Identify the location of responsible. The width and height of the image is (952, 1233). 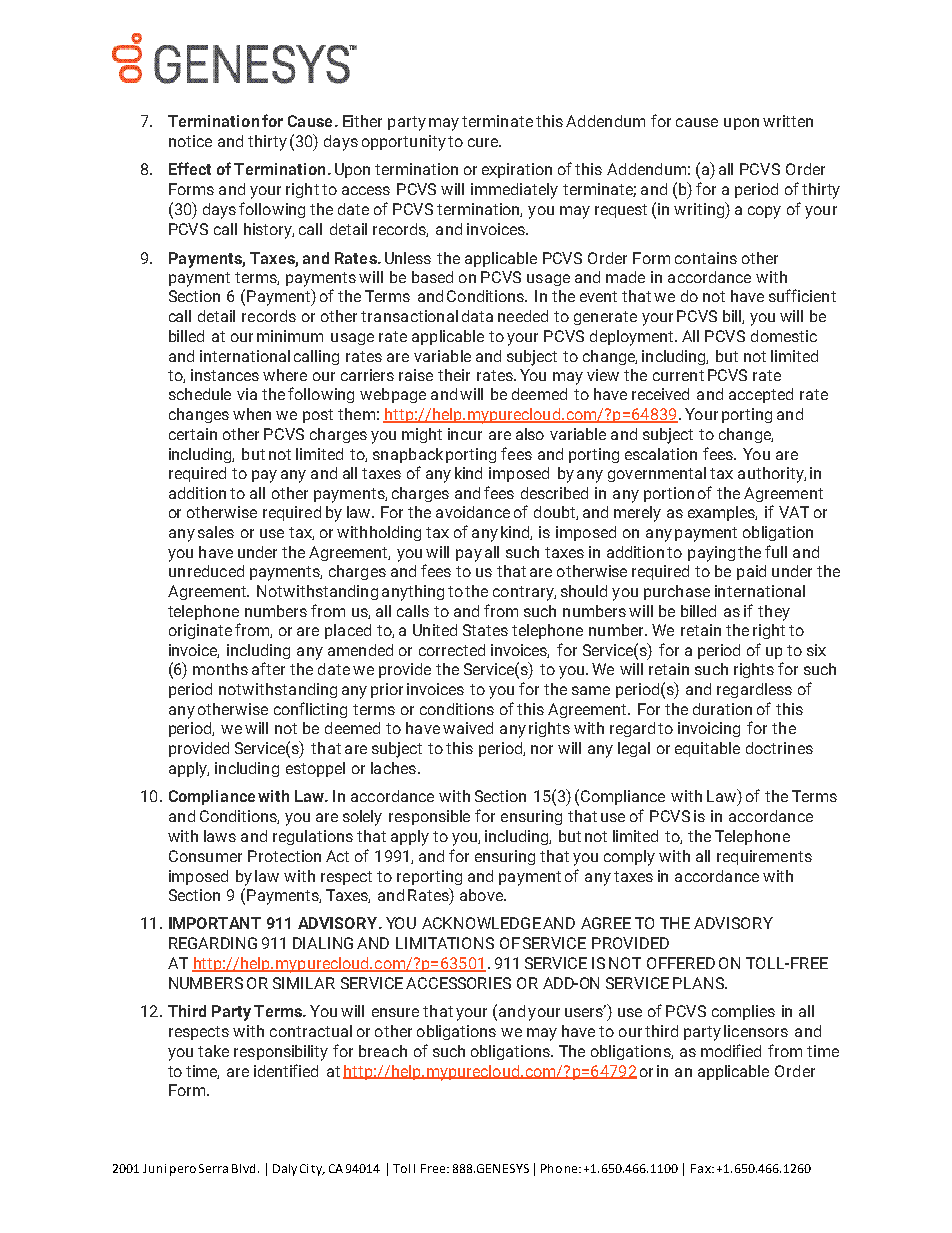
(429, 817).
